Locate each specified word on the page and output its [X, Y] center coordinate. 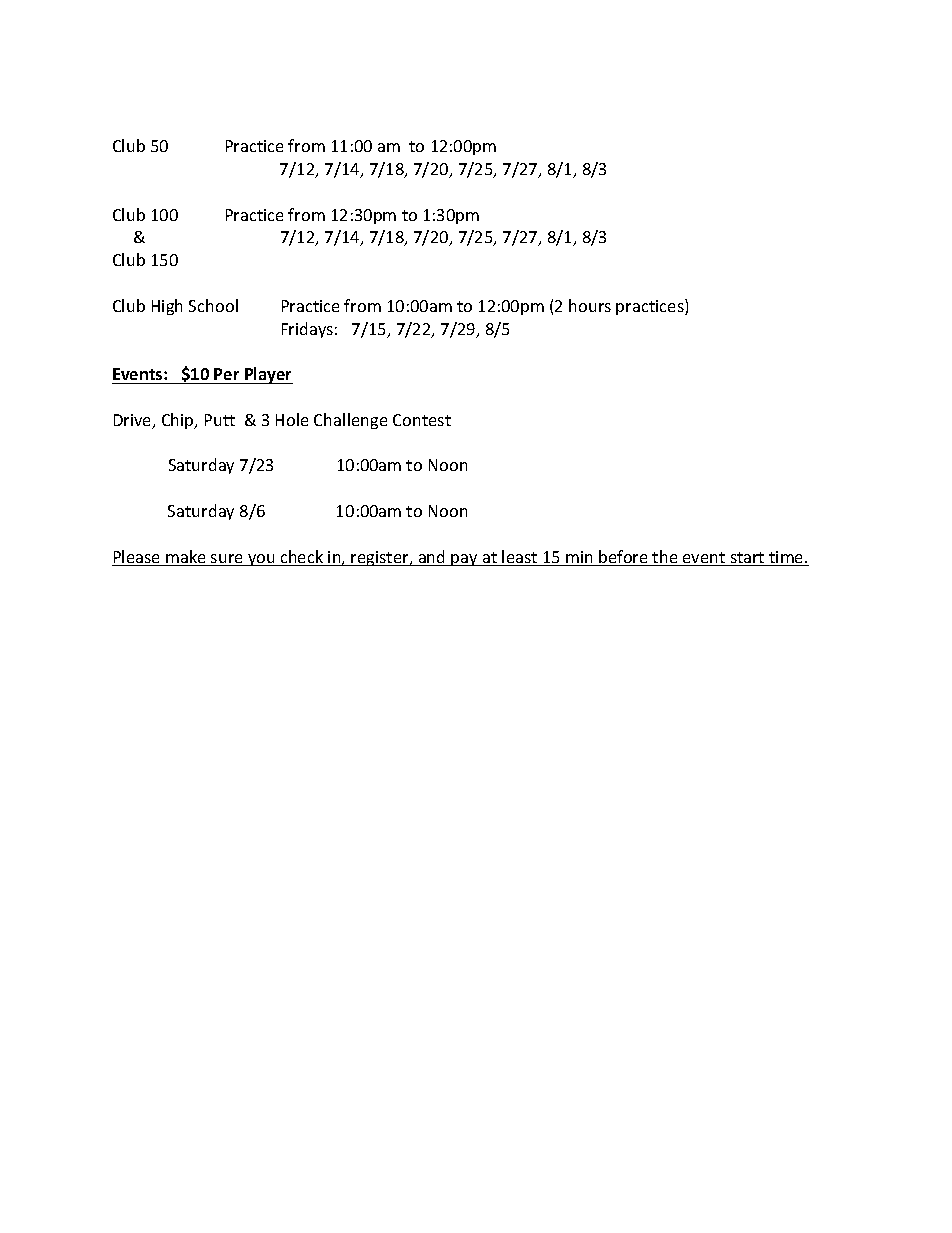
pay [465, 560]
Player [268, 375]
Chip [179, 421]
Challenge [350, 421]
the [665, 558]
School [213, 305]
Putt [220, 420]
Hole [292, 419]
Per [226, 374]
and [432, 558]
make [186, 558]
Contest [422, 420]
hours [590, 305]
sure [227, 560]
